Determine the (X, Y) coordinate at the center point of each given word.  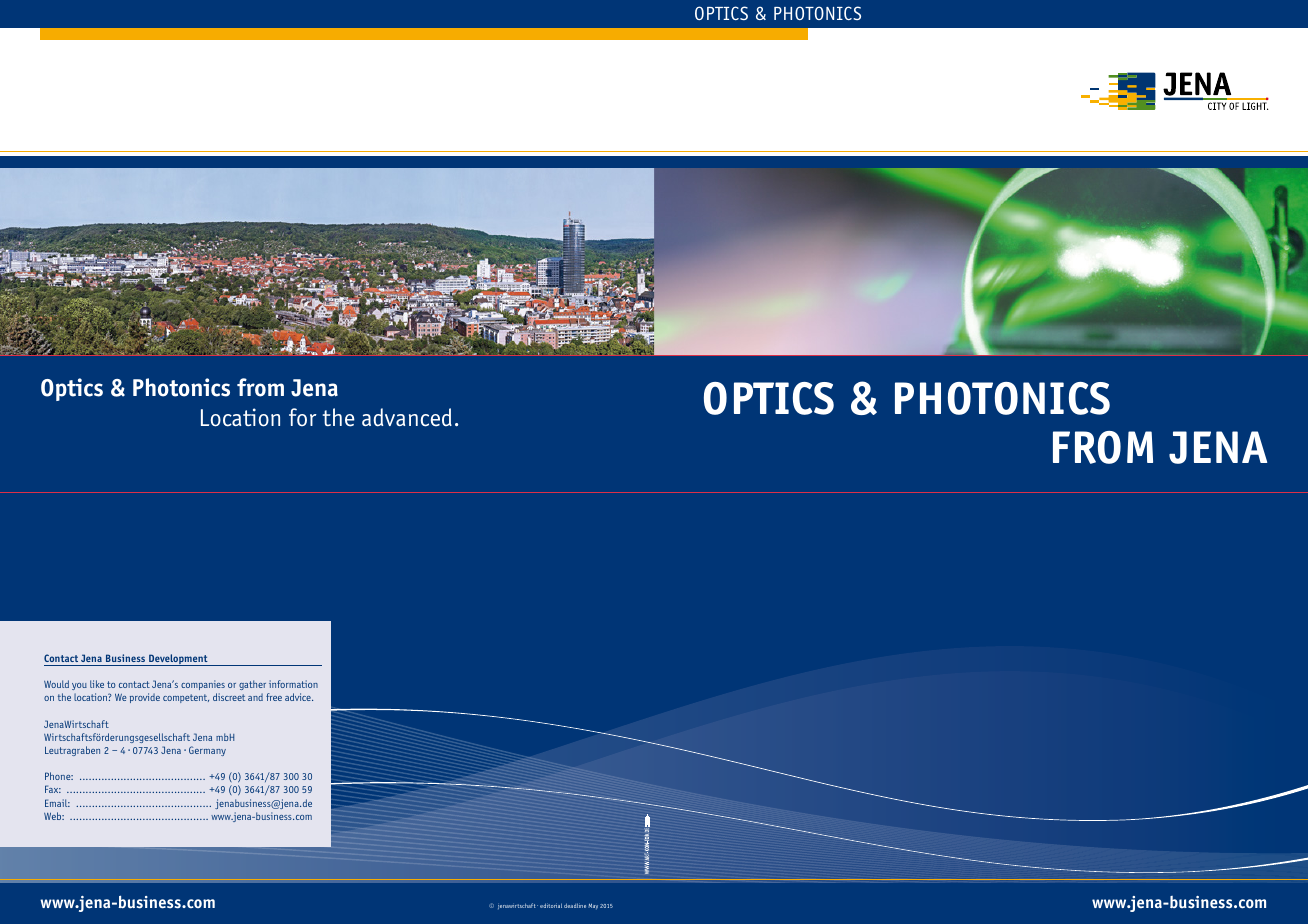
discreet (229, 697)
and (255, 697)
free (274, 697)
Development (178, 660)
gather (252, 685)
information (293, 684)
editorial (551, 905)
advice (299, 697)
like (97, 684)
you (79, 686)
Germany (207, 751)
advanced (407, 417)
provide (145, 698)
